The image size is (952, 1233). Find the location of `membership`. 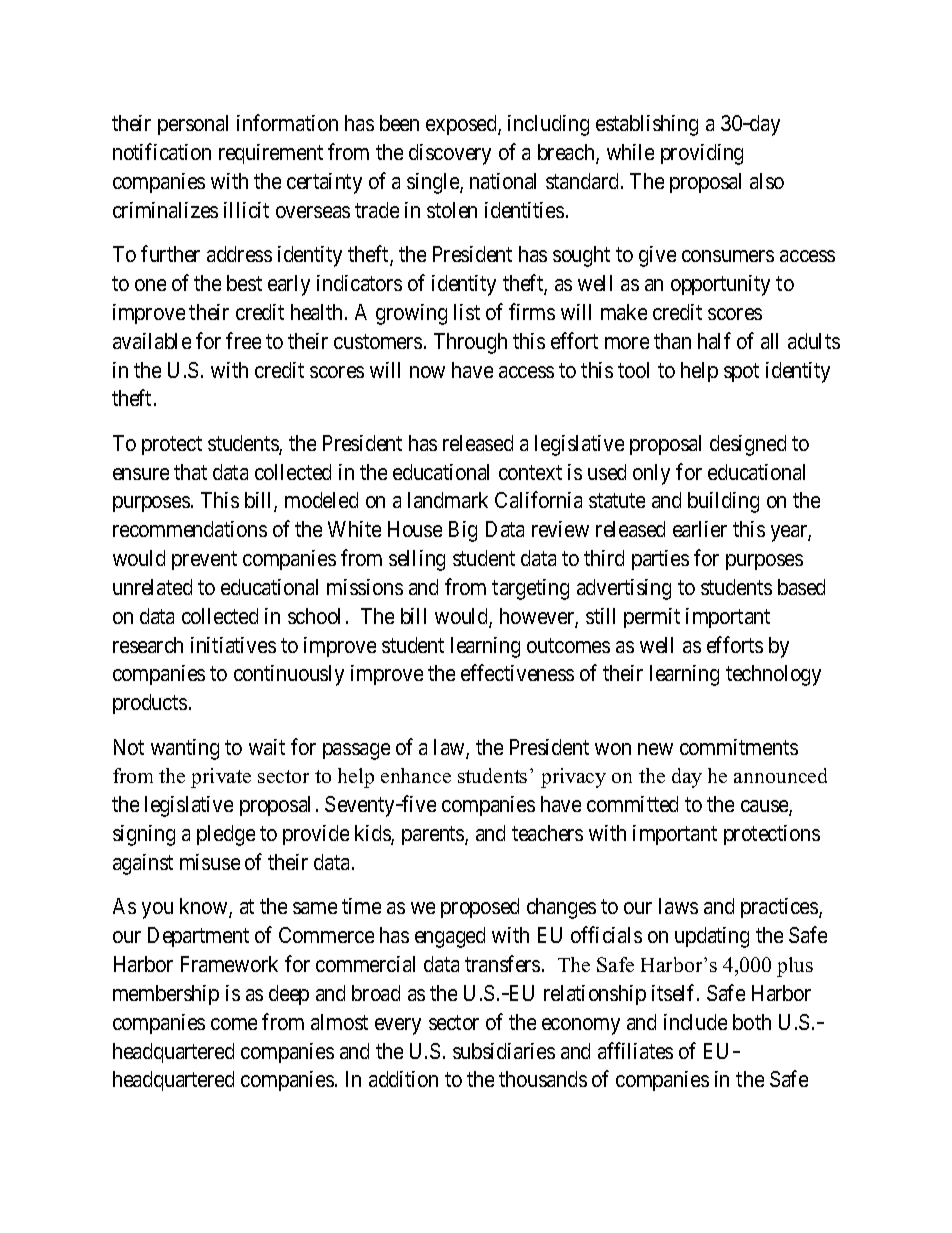

membership is located at coordinates (166, 995).
